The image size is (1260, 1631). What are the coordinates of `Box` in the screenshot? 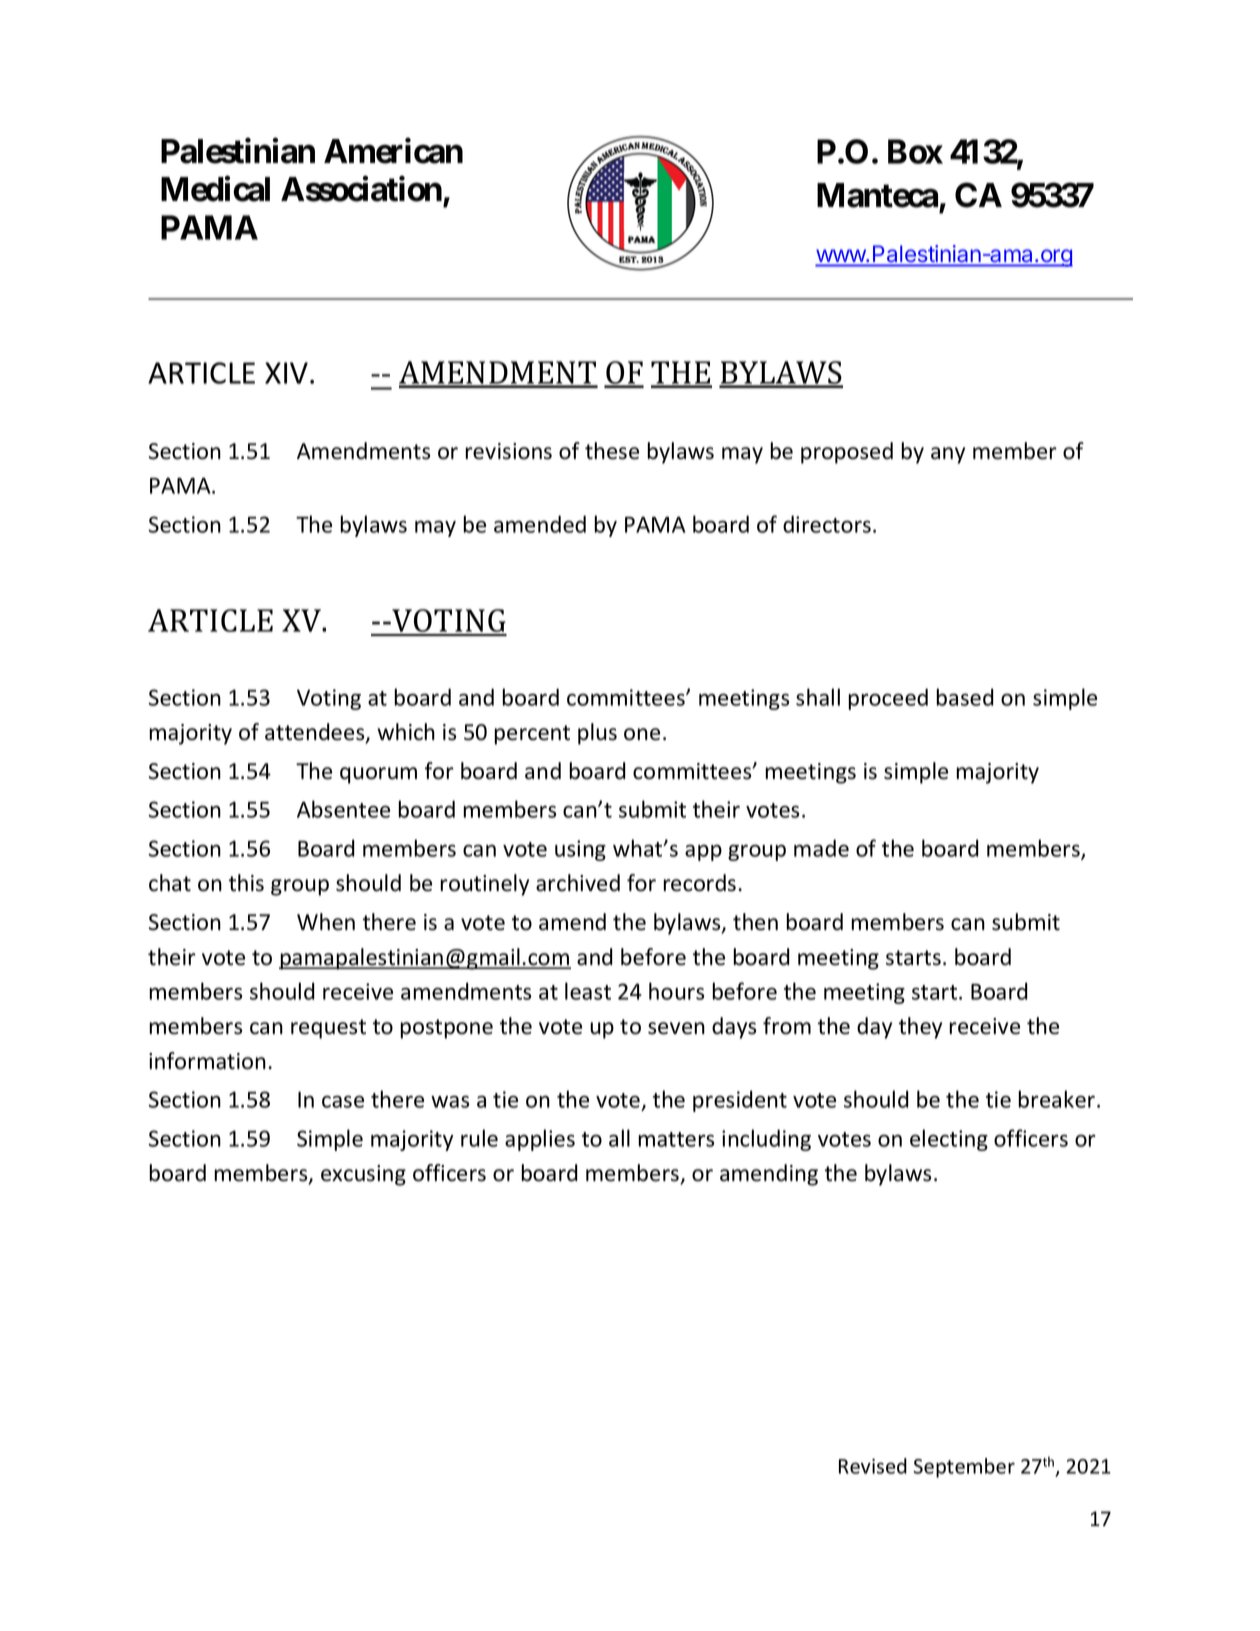 It's located at (915, 151).
